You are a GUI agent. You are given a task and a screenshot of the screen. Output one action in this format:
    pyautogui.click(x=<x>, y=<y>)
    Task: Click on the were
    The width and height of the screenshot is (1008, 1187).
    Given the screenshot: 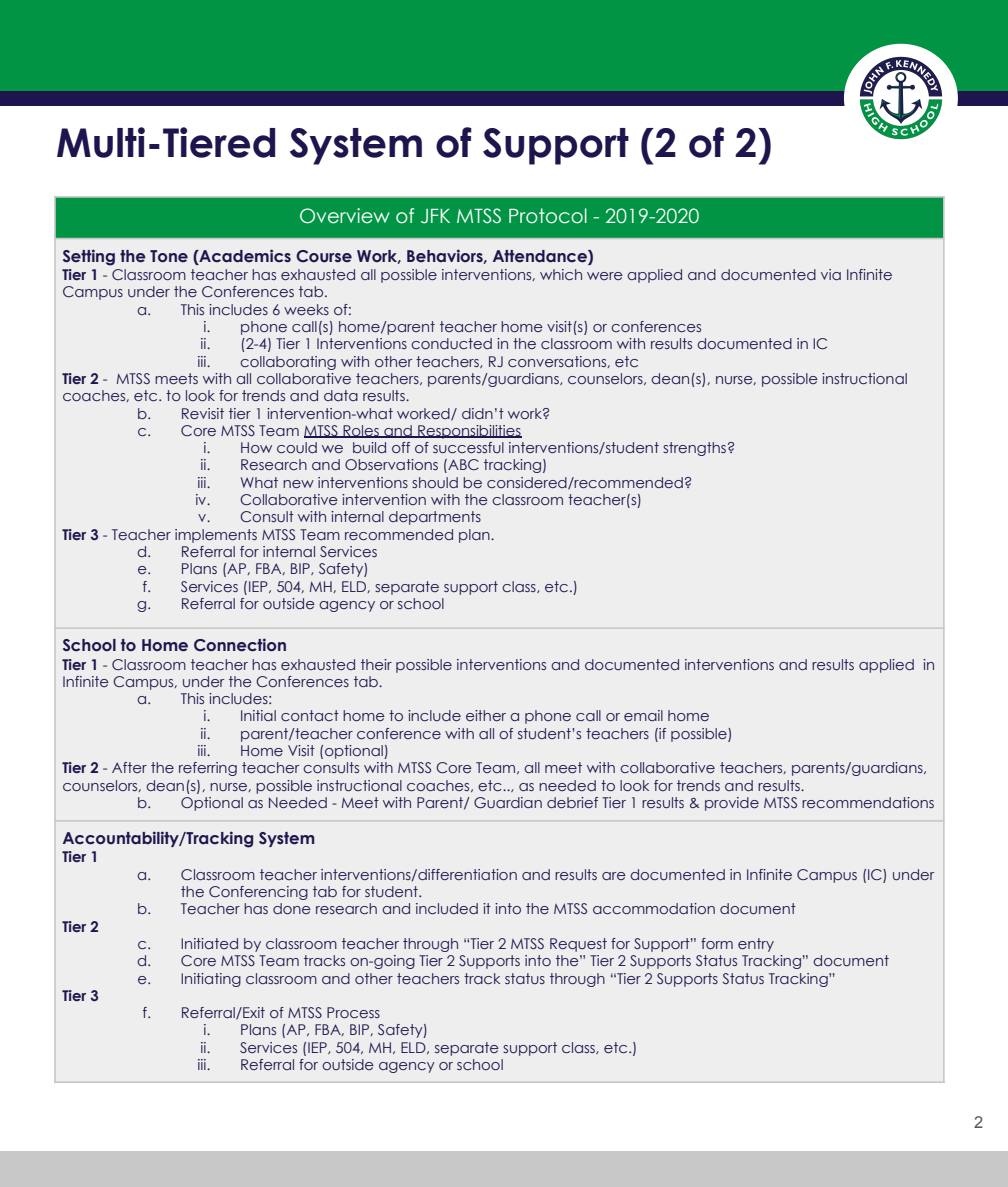 What is the action you would take?
    pyautogui.click(x=605, y=276)
